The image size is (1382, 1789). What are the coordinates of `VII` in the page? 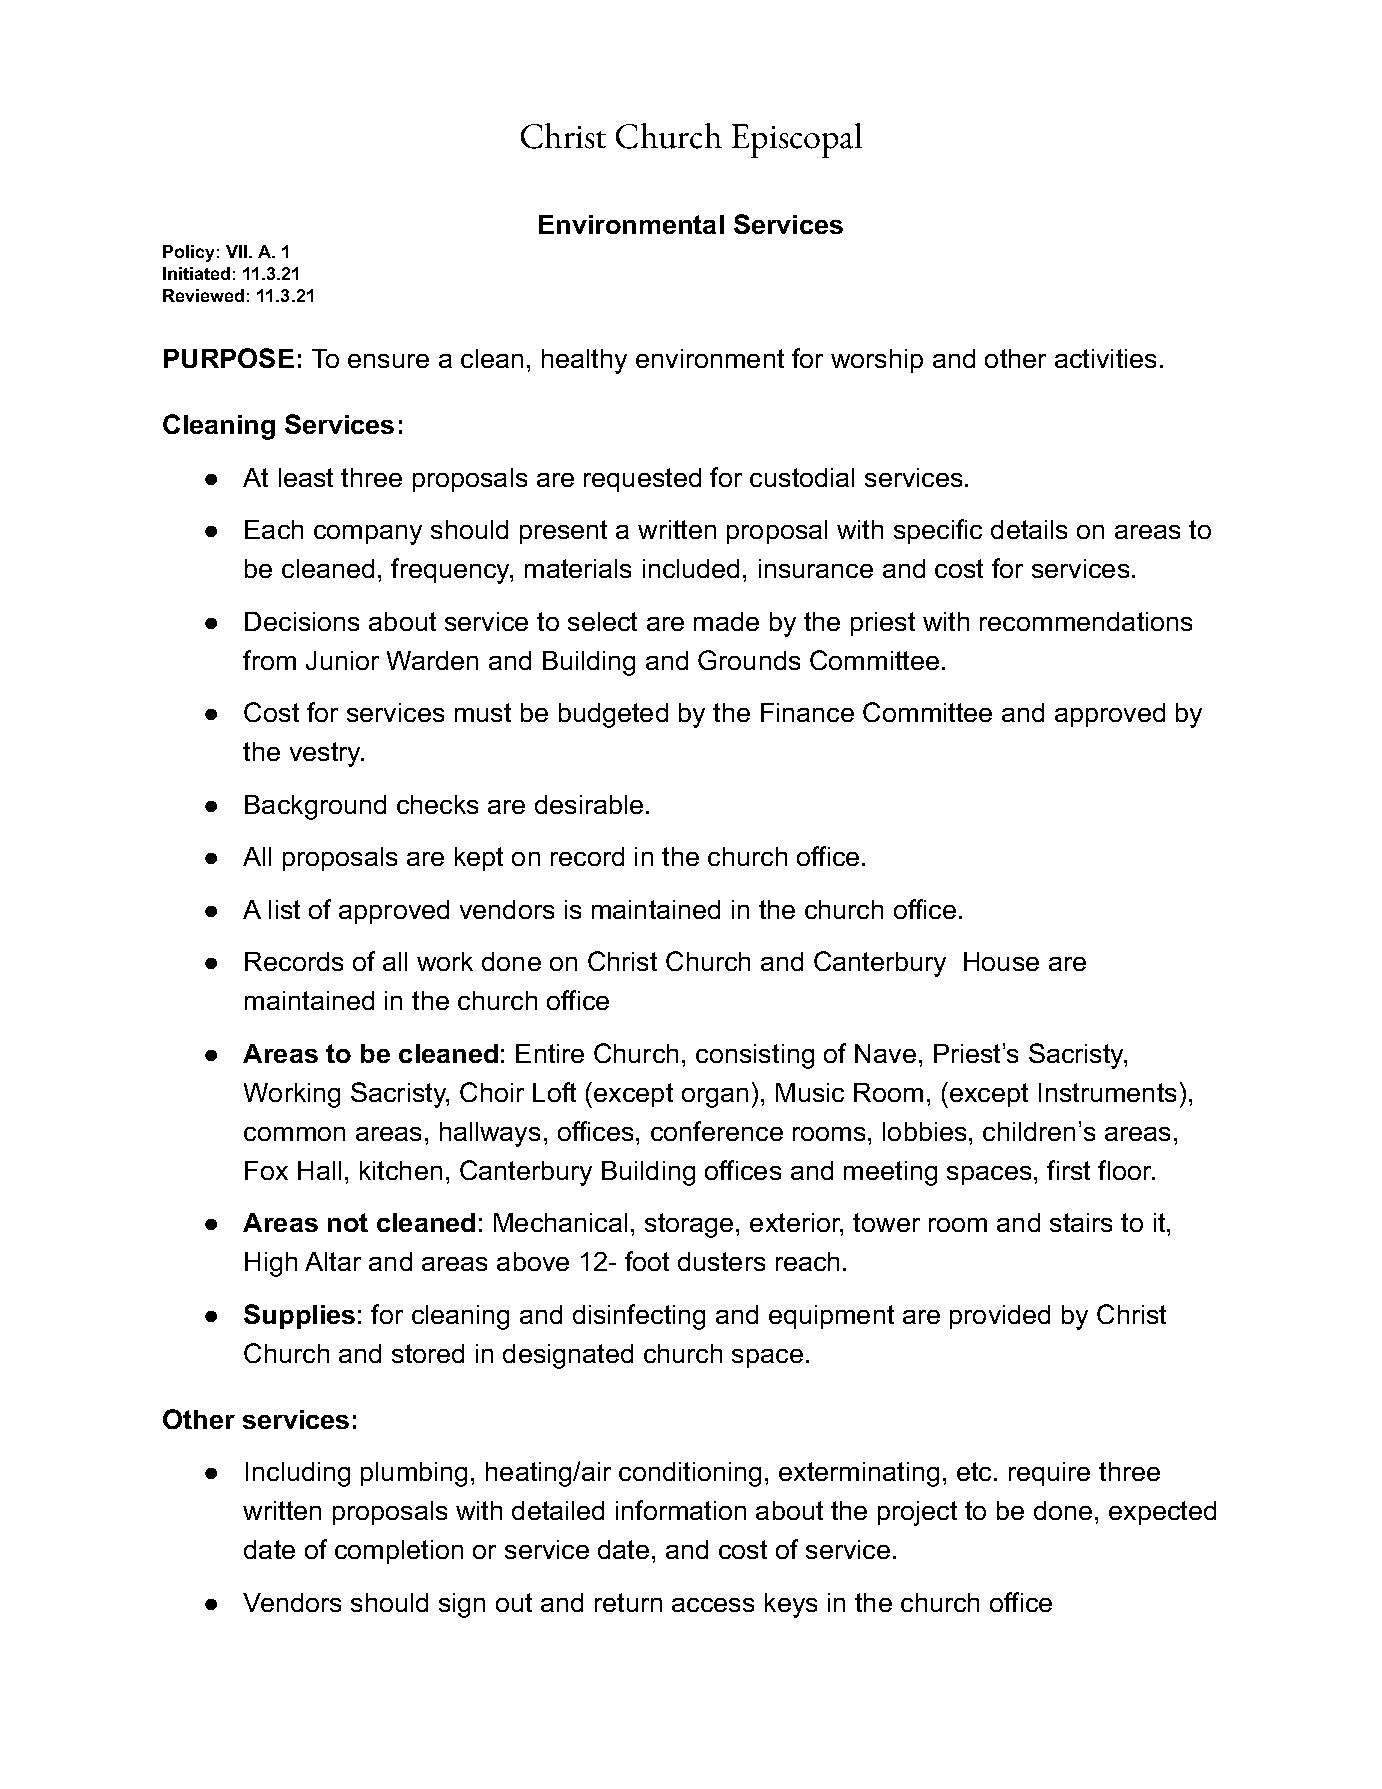 It's located at (238, 251).
